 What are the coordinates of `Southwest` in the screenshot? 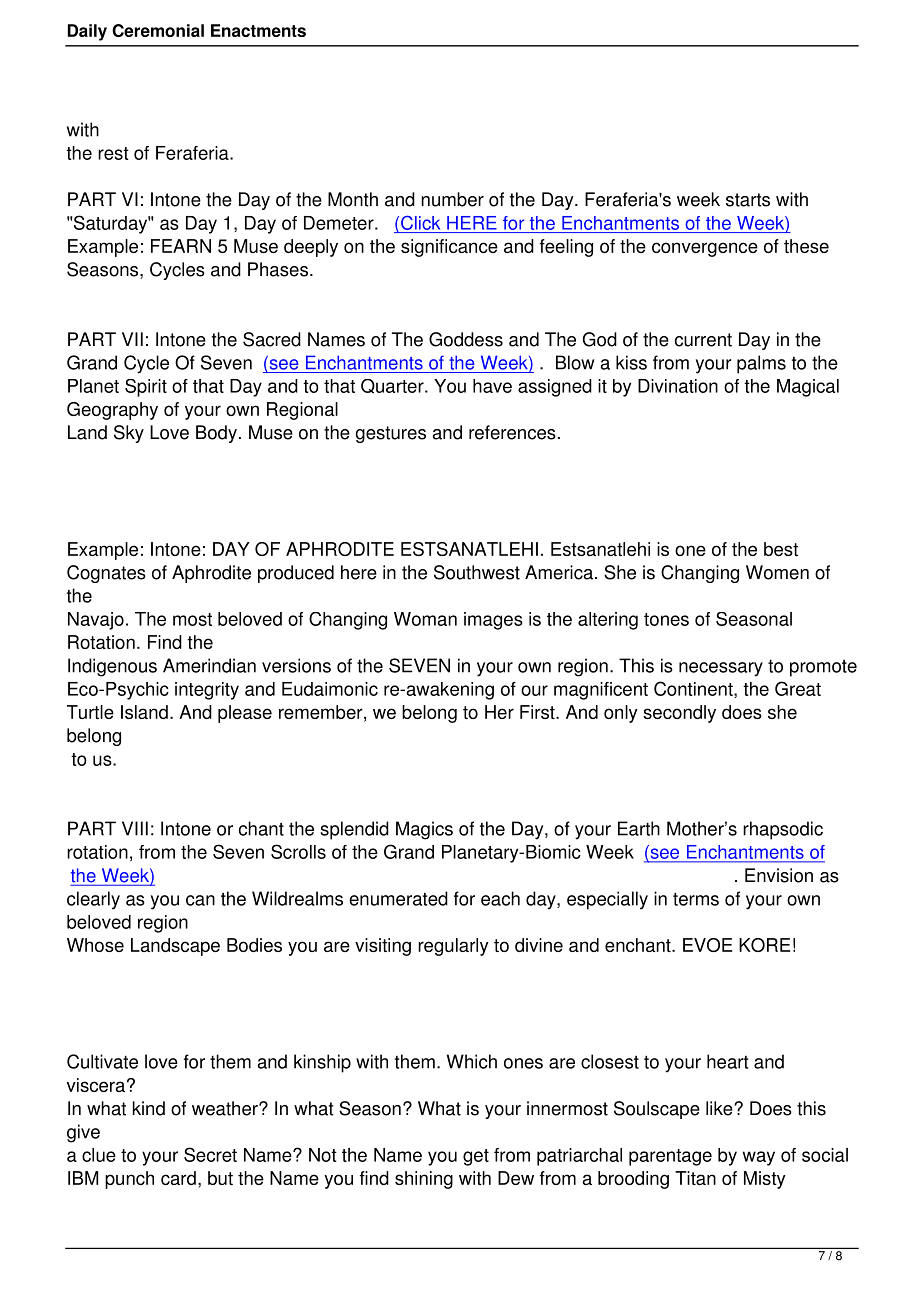 It's located at (477, 572).
